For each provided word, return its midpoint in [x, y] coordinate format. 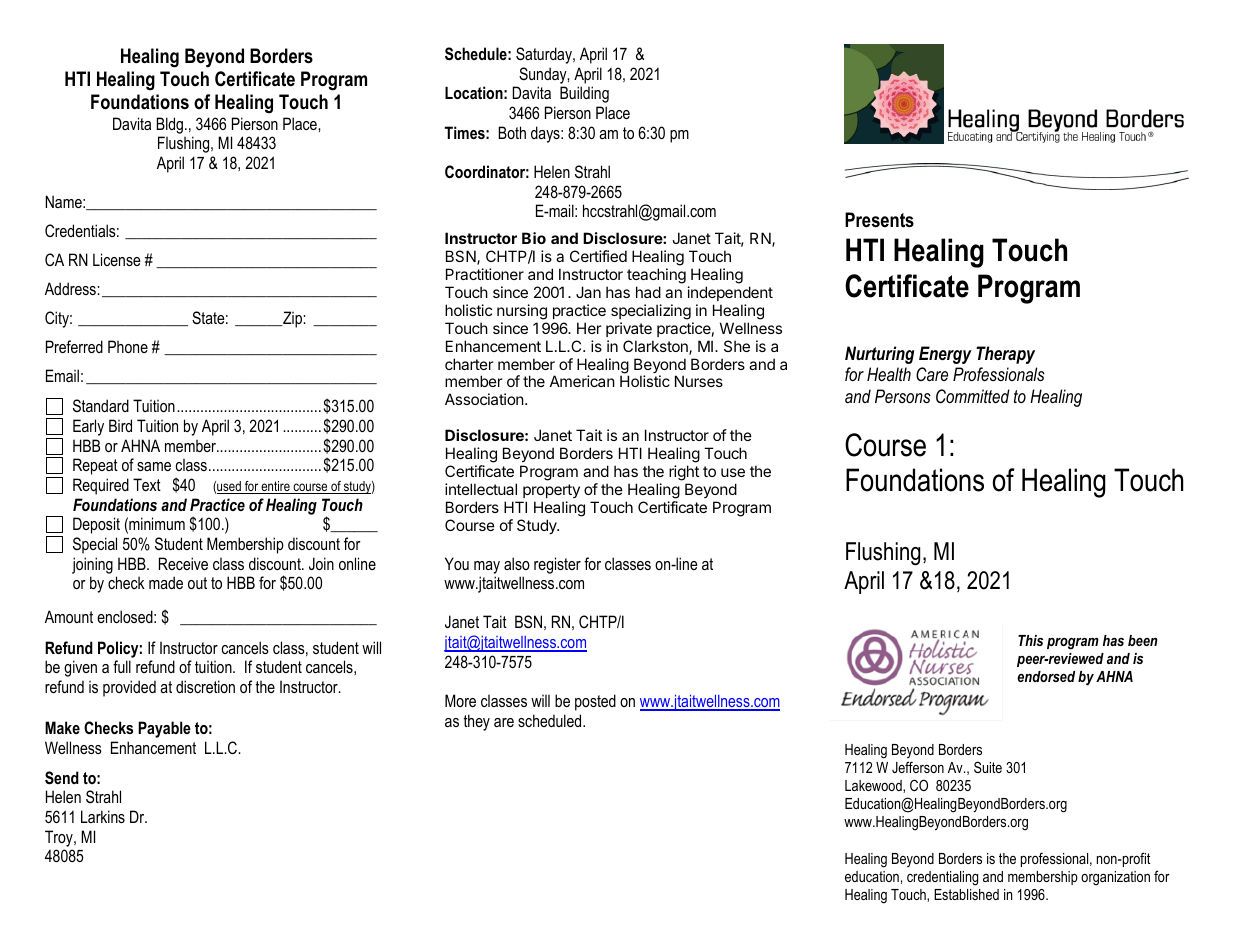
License [117, 259]
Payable [164, 729]
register [557, 565]
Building [584, 94]
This [1030, 640]
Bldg [169, 125]
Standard [101, 405]
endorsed [1046, 676]
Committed [973, 396]
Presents [879, 220]
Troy [60, 838]
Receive [183, 563]
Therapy [1005, 355]
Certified [598, 256]
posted [595, 702]
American [582, 381]
